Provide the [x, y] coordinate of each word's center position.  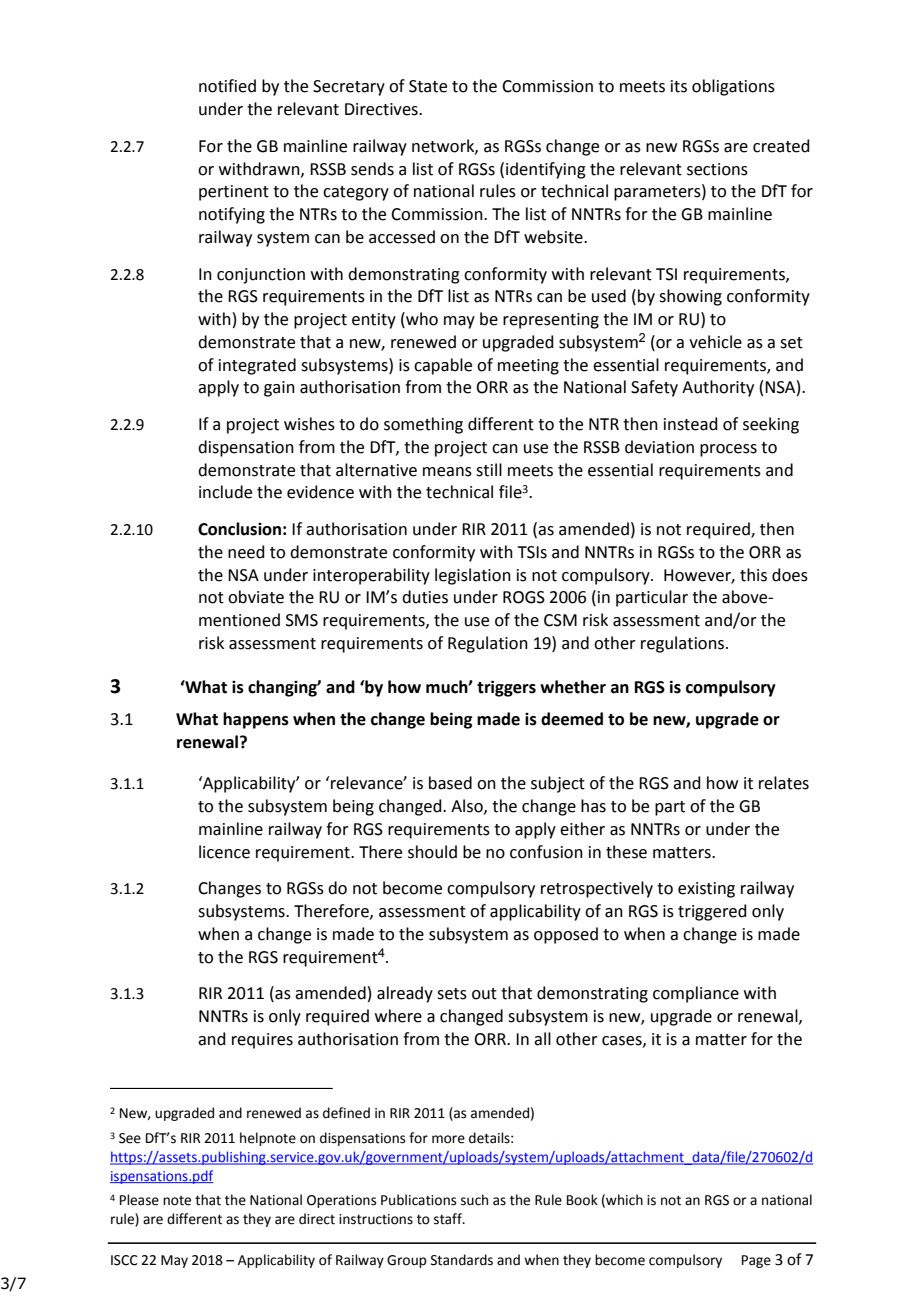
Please [139, 1200]
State [428, 86]
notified [227, 86]
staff [449, 1219]
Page [756, 1261]
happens [256, 720]
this [753, 575]
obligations [733, 87]
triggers [506, 688]
